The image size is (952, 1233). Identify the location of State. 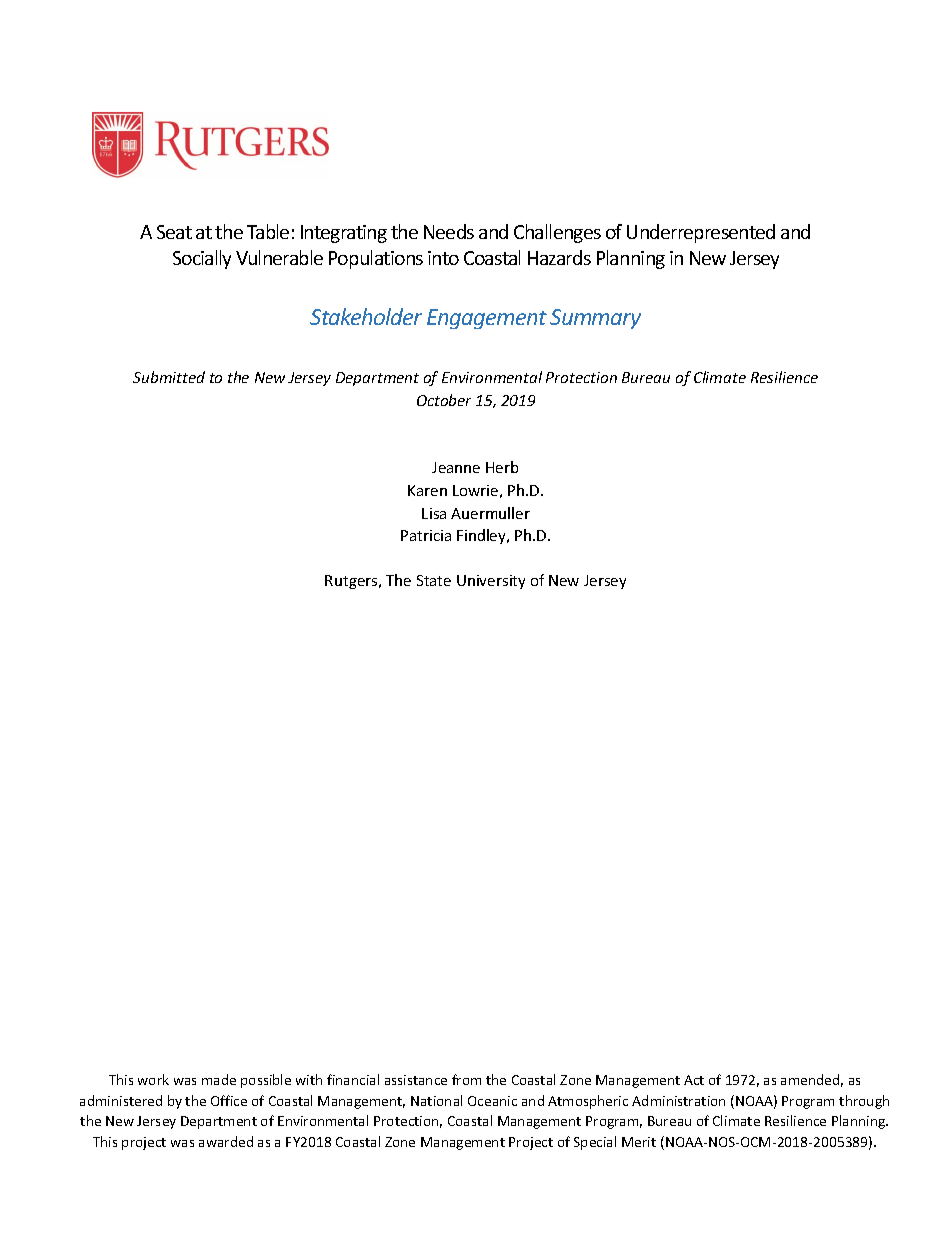
(434, 580).
